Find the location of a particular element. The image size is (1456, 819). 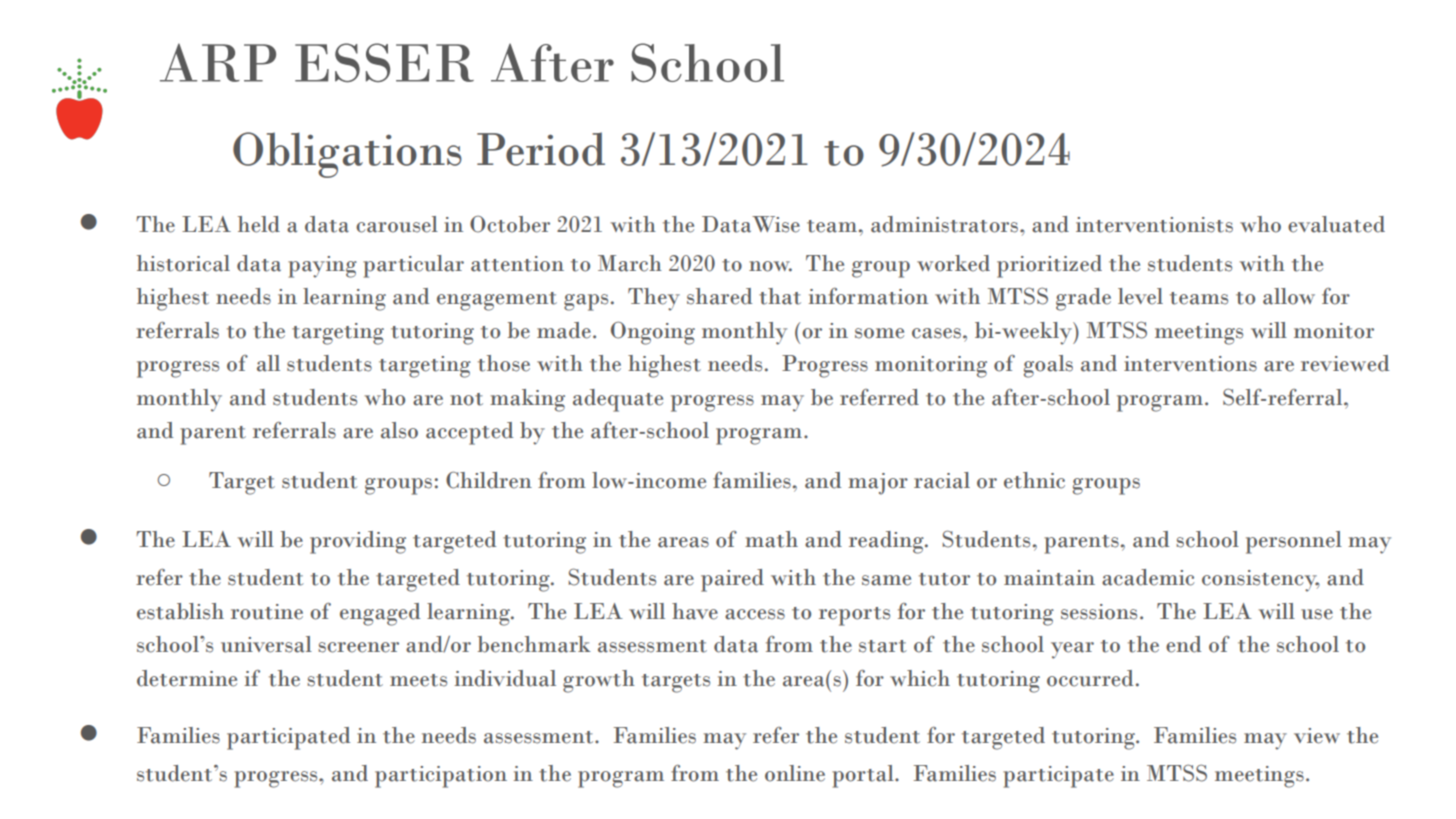

level is located at coordinates (1140, 296).
